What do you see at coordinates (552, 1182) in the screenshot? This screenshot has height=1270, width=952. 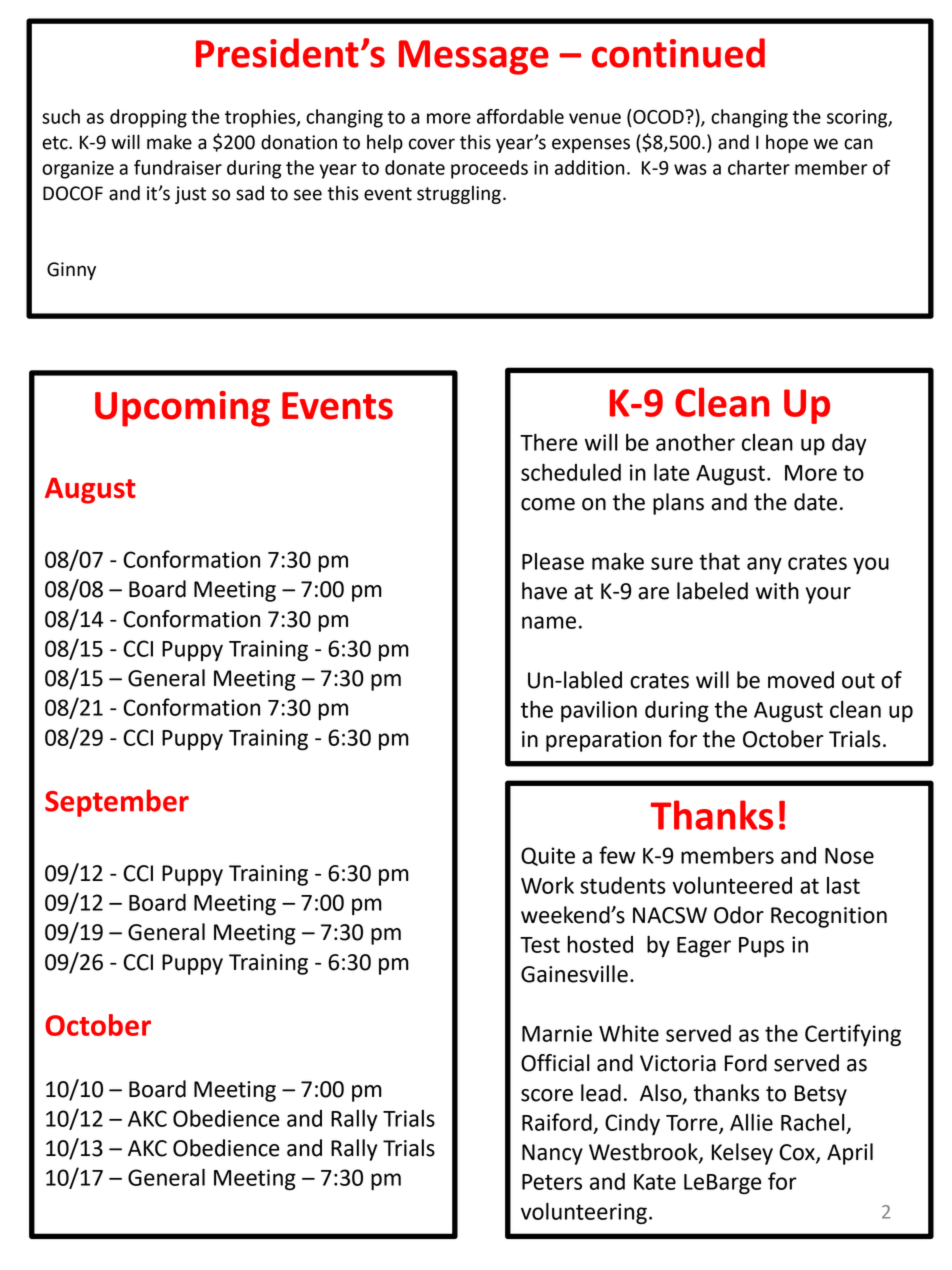 I see `Peters` at bounding box center [552, 1182].
